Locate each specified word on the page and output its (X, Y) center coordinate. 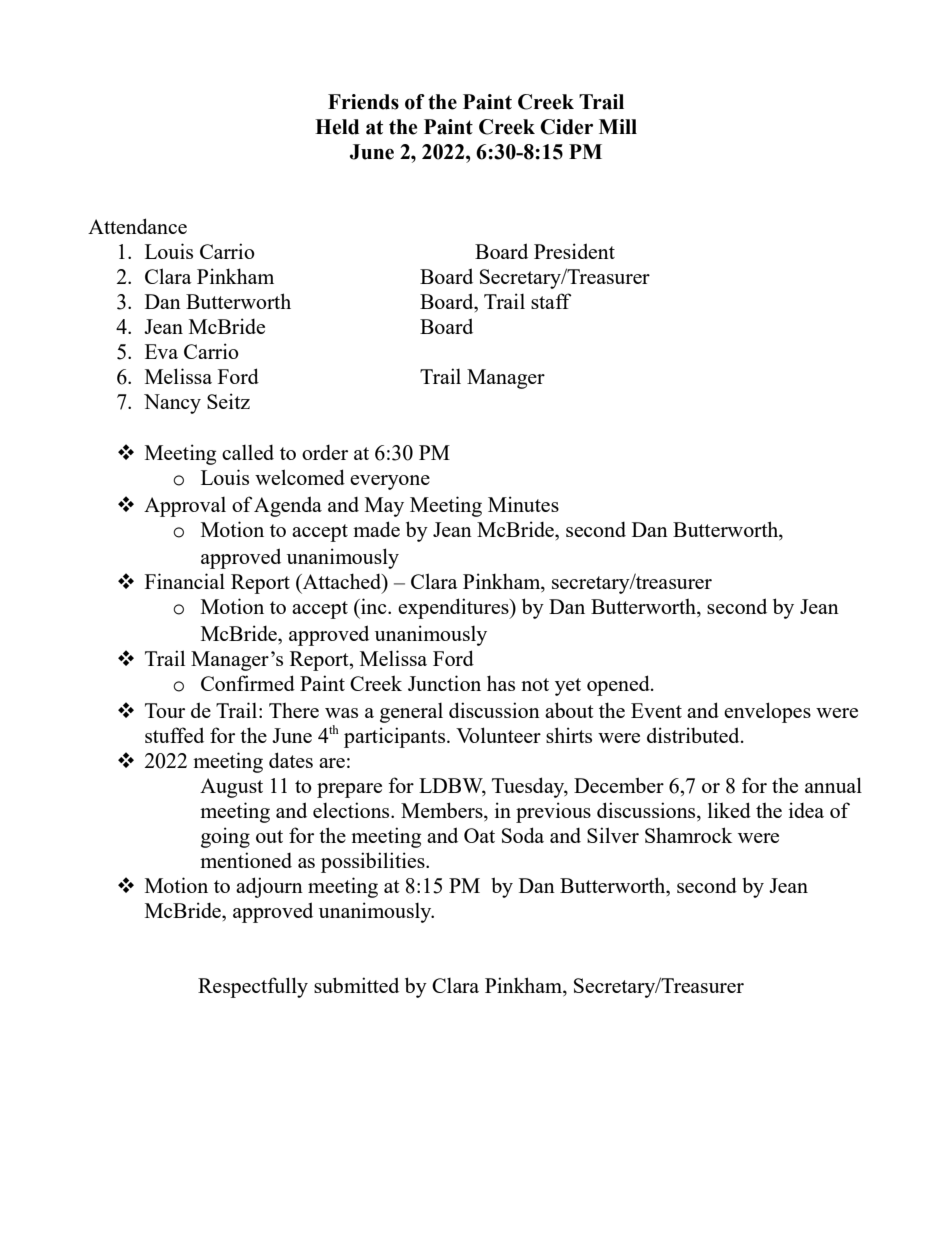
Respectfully (253, 987)
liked (729, 810)
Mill (618, 126)
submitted (356, 985)
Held (337, 127)
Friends (363, 102)
